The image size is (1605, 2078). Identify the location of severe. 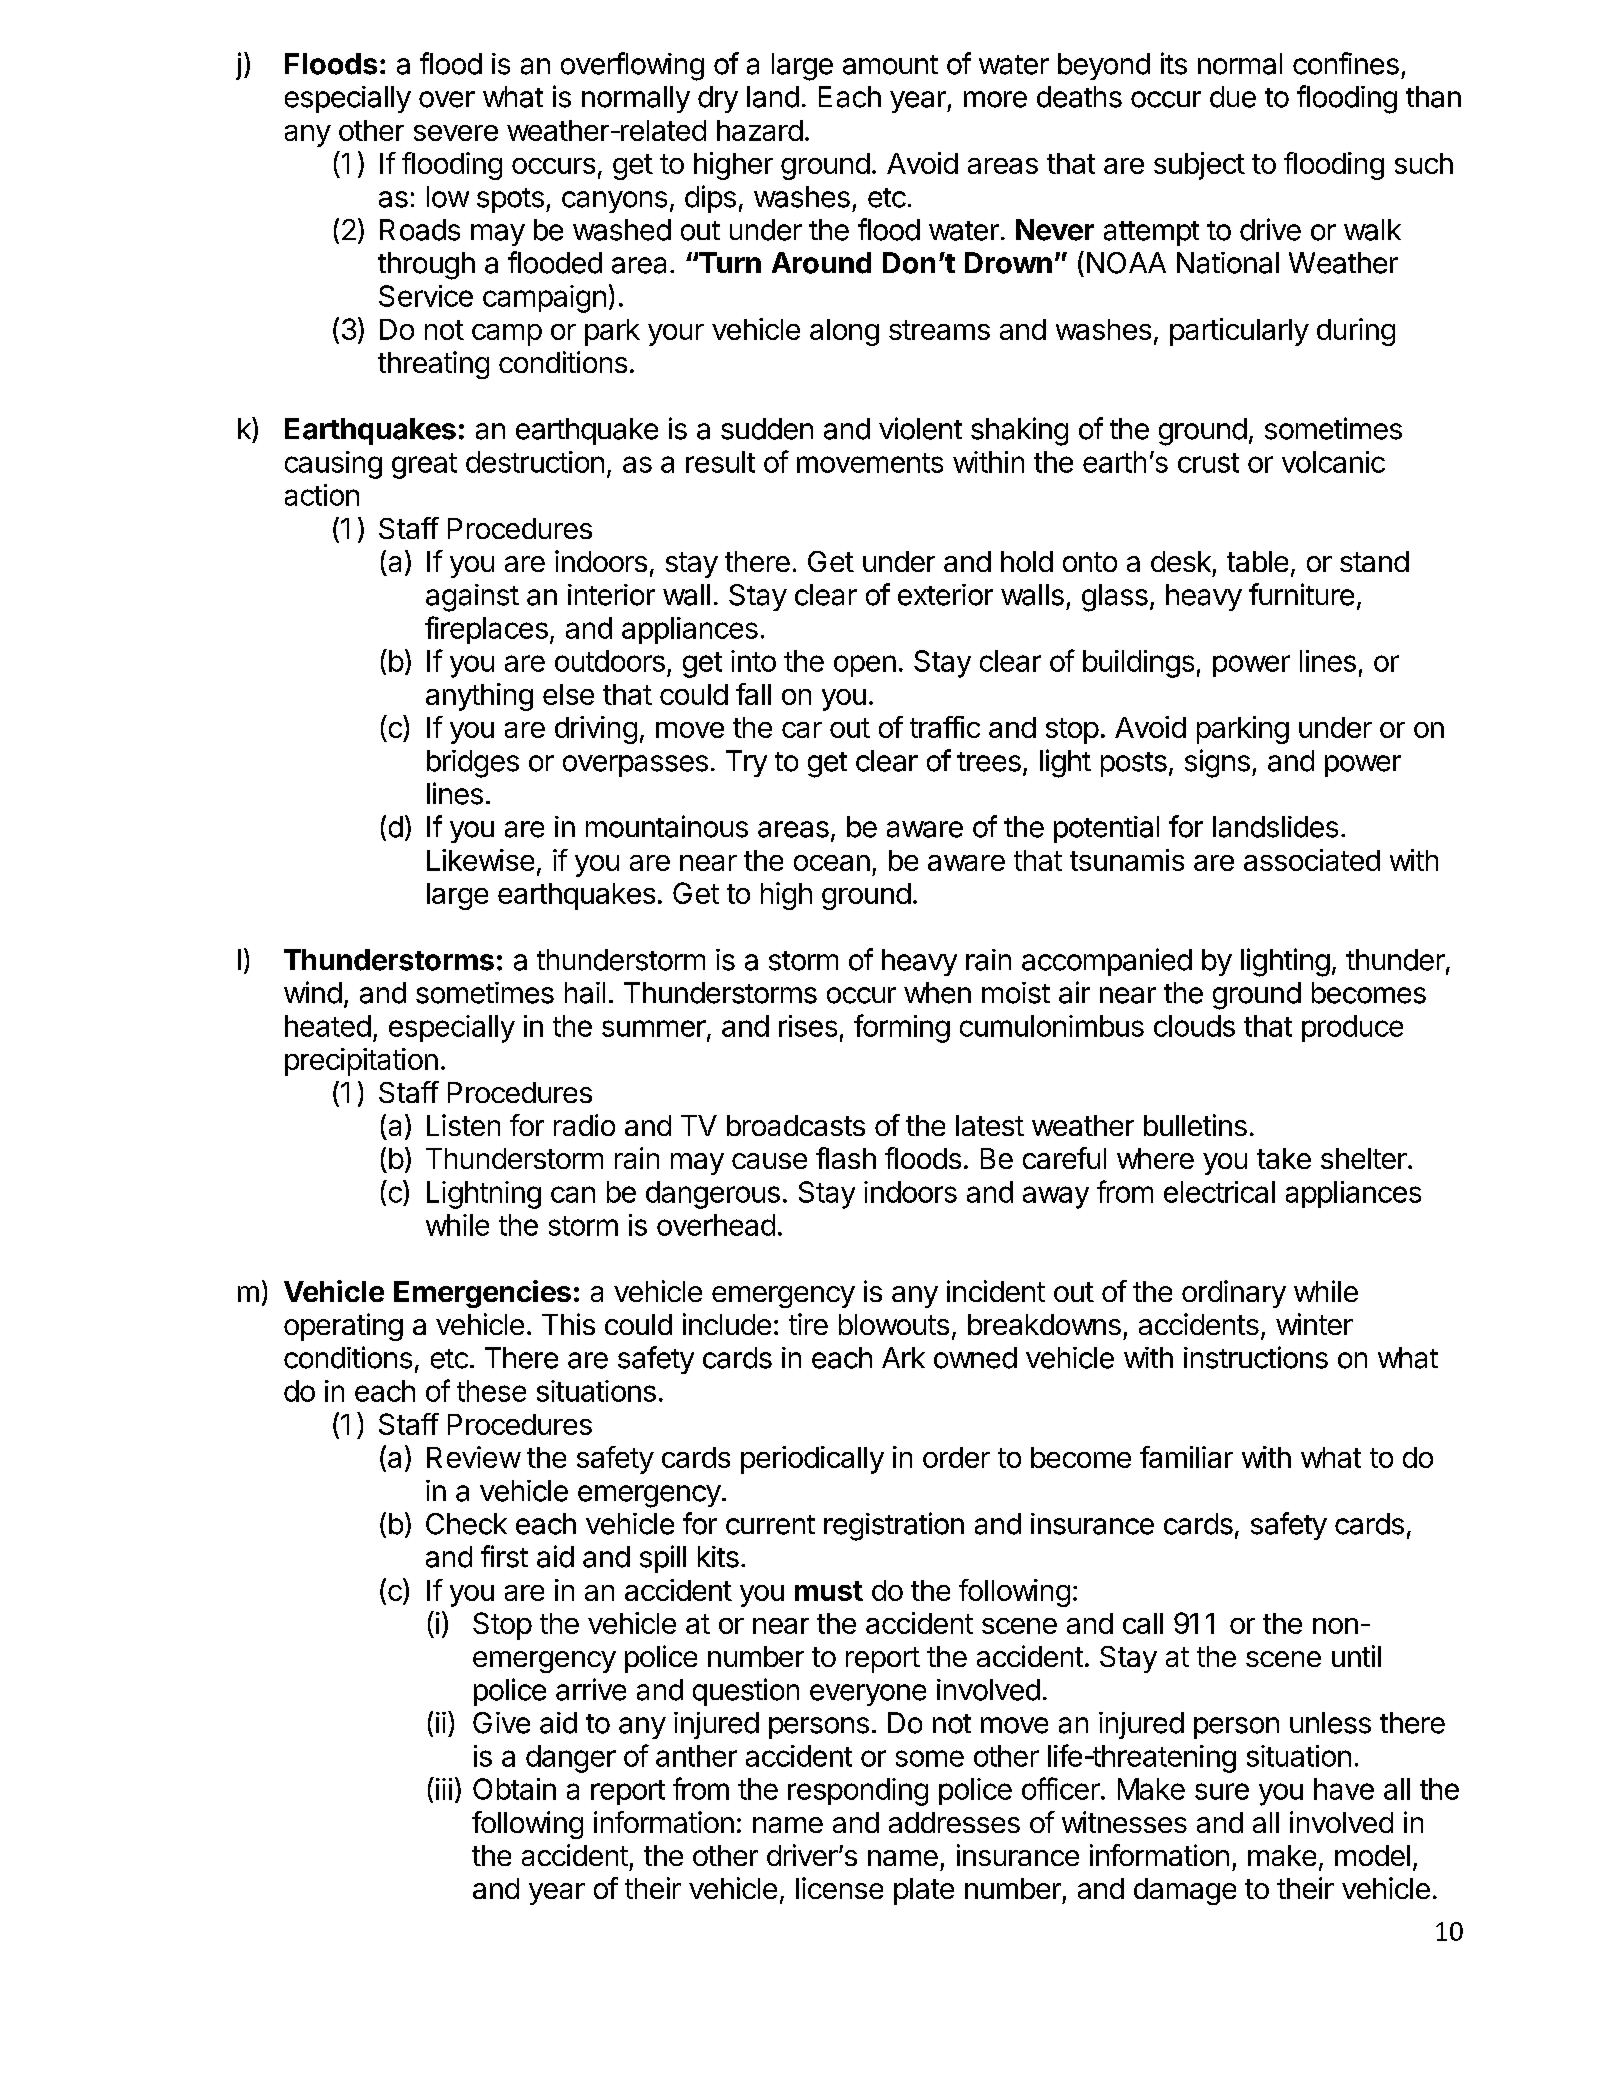
(456, 133).
